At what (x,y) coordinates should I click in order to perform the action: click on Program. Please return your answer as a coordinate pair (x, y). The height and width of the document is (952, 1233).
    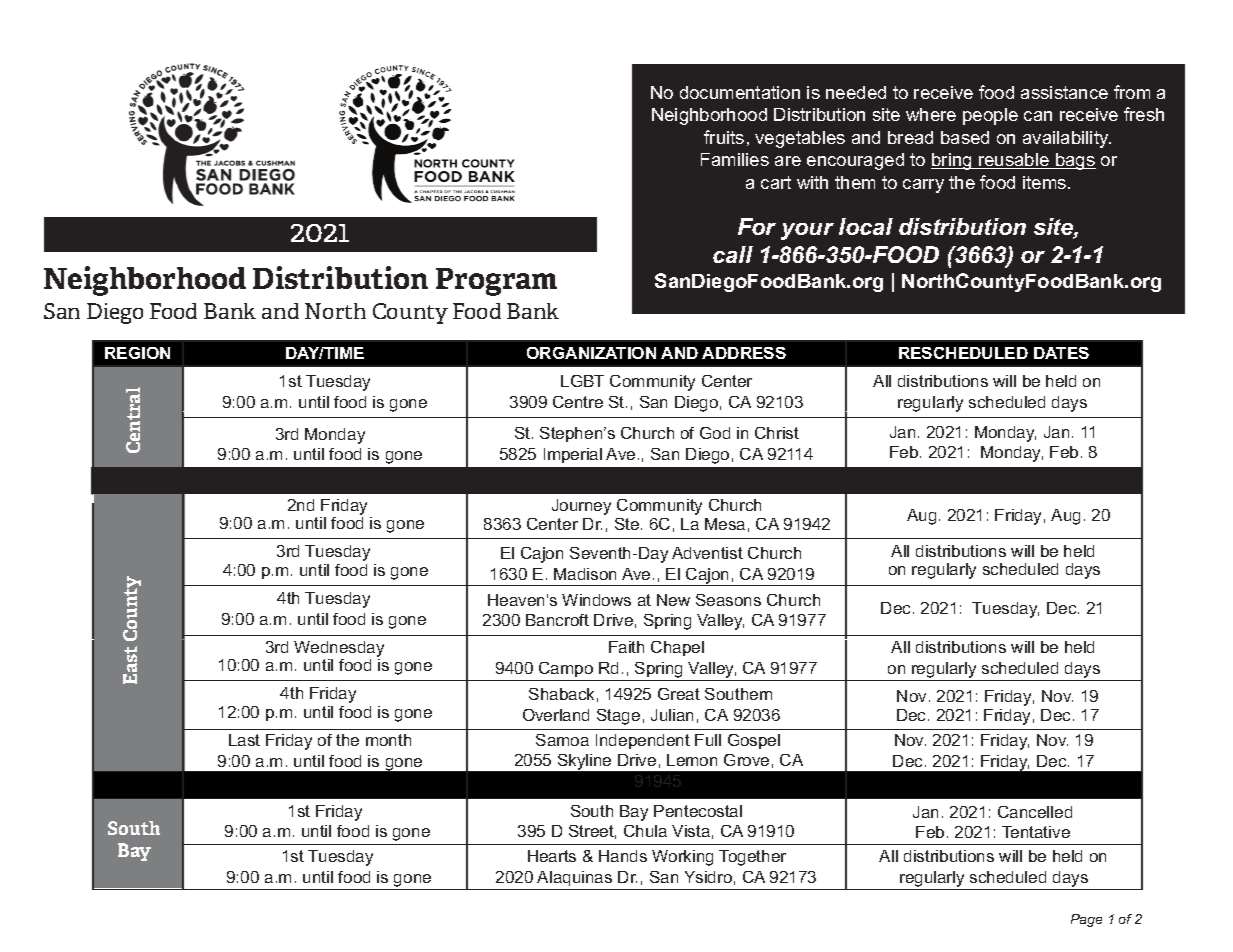
    Looking at the image, I should click on (496, 282).
